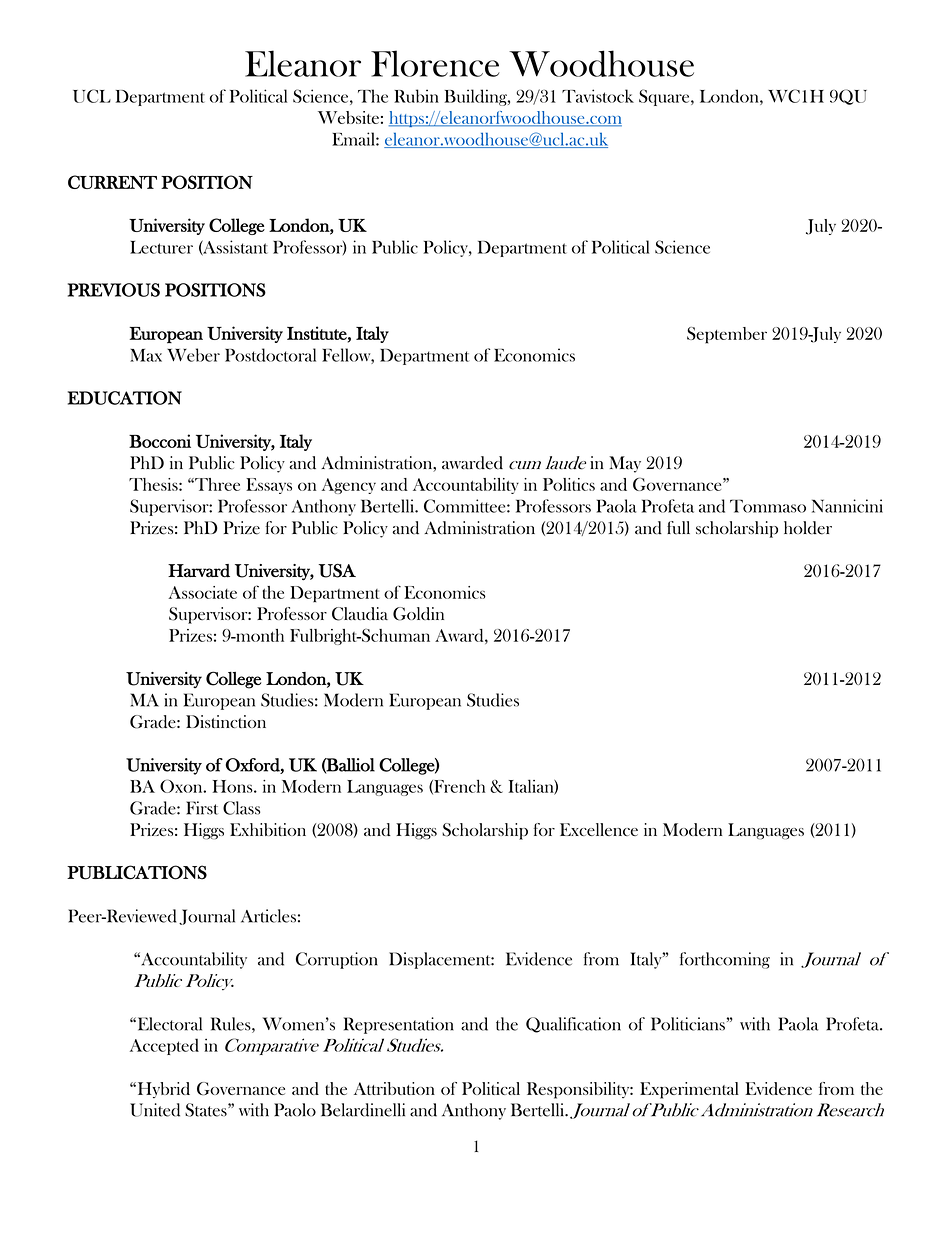 The width and height of the document is (952, 1233). What do you see at coordinates (125, 398) in the document?
I see `EDUCATION` at bounding box center [125, 398].
